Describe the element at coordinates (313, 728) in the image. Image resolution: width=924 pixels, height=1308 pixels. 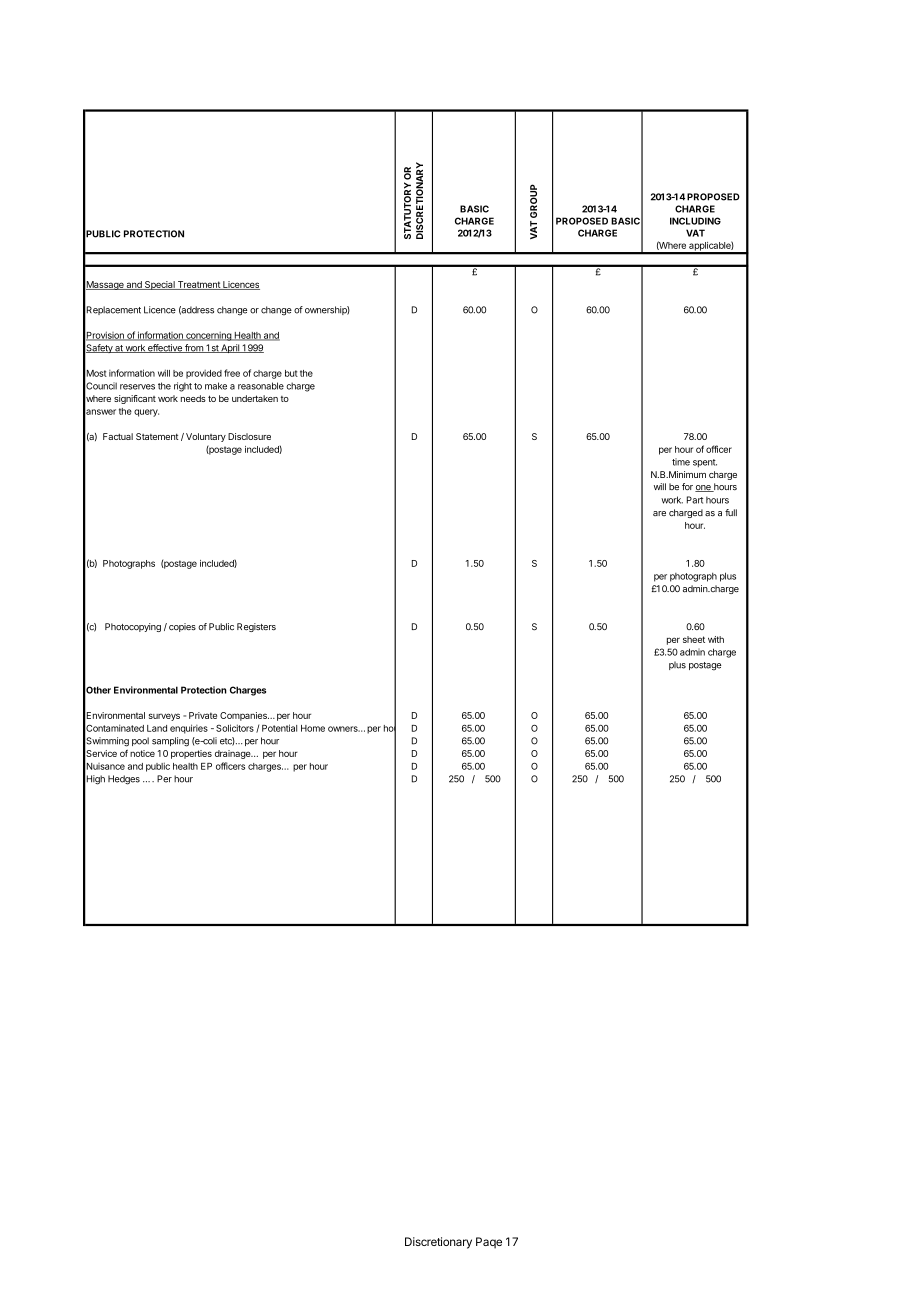
I see `Home` at that location.
